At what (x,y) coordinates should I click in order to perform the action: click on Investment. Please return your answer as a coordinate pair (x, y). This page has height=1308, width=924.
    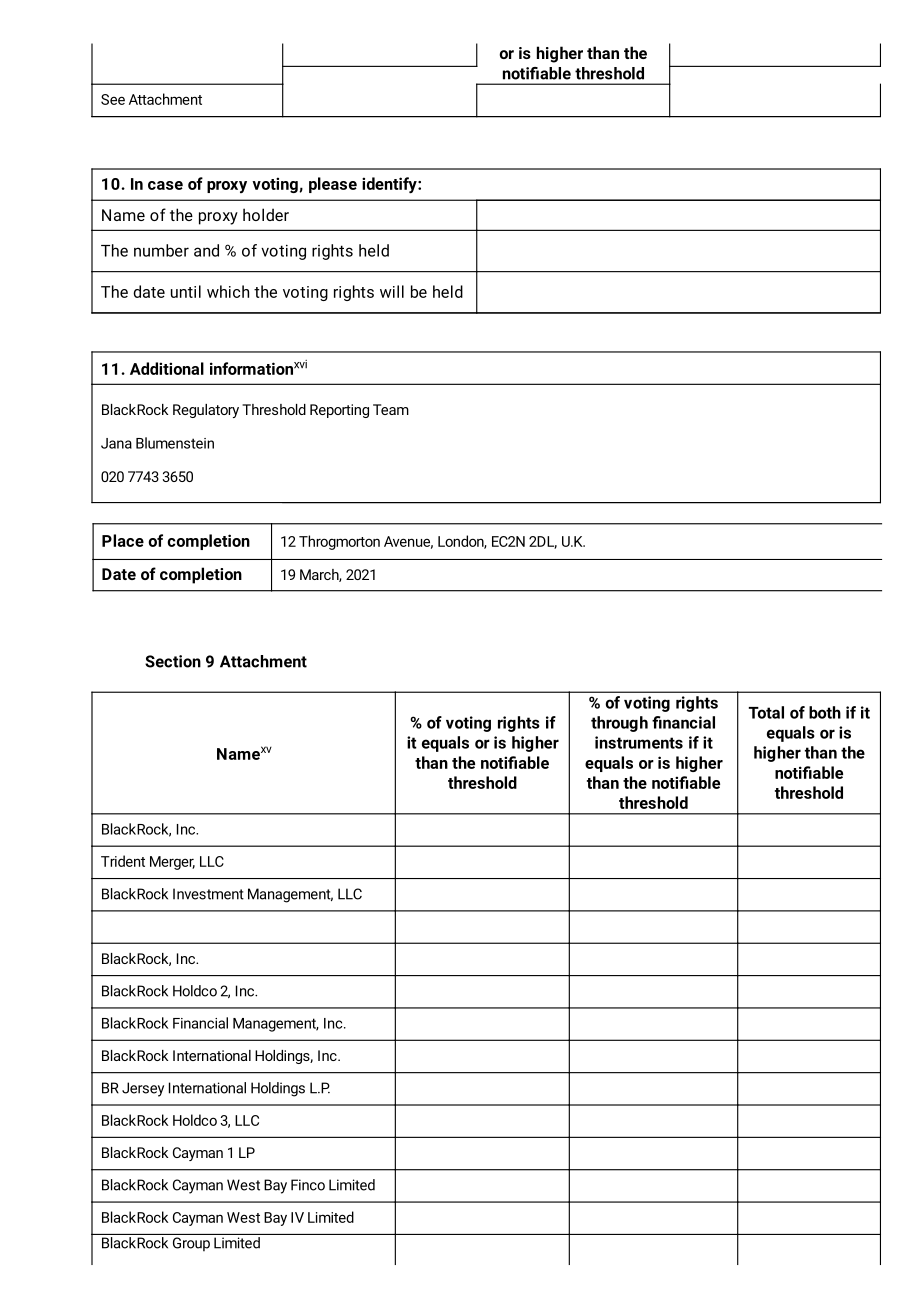
    Looking at the image, I should click on (208, 894).
